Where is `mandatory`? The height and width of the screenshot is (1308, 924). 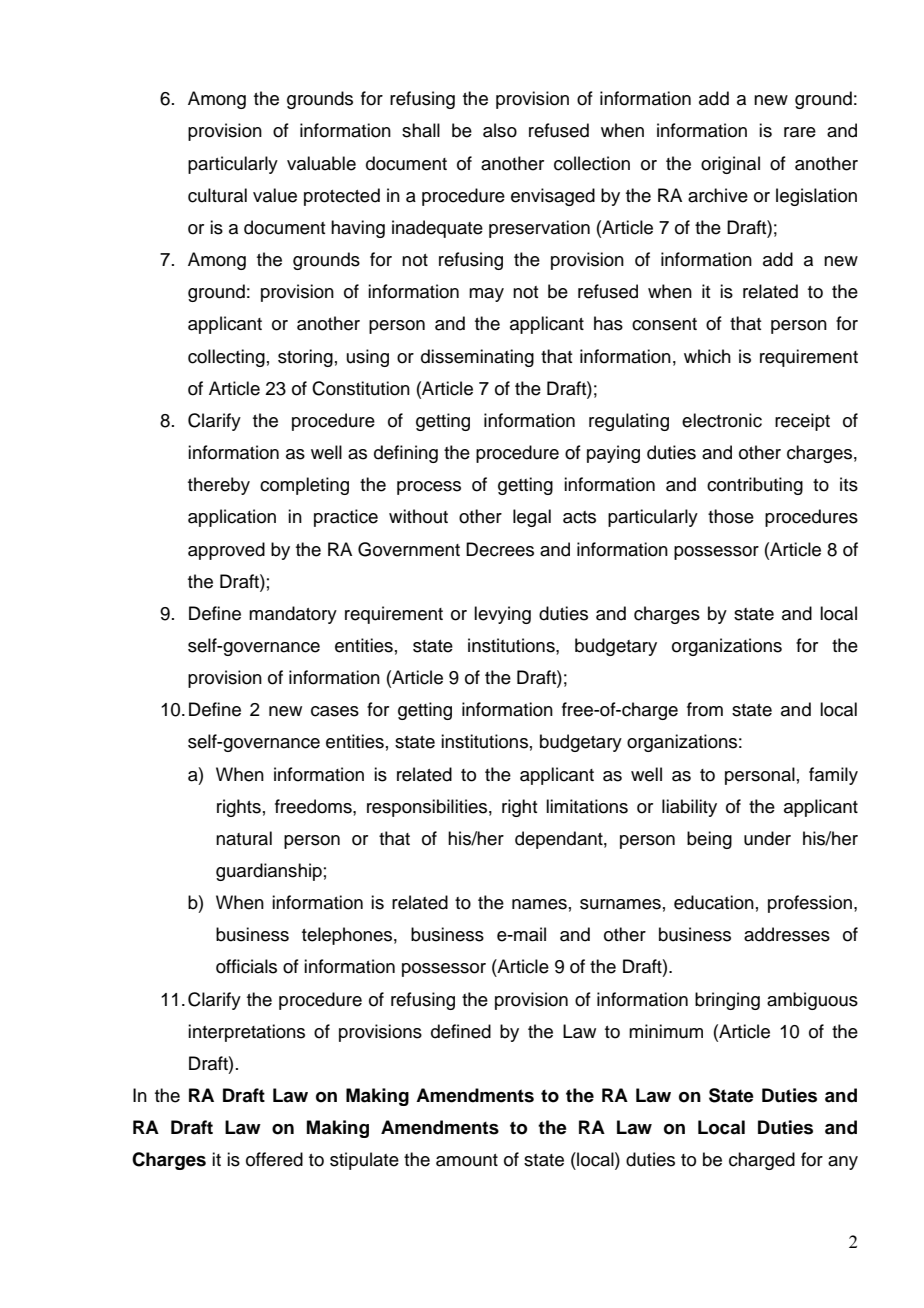 mandatory is located at coordinates (293, 615).
